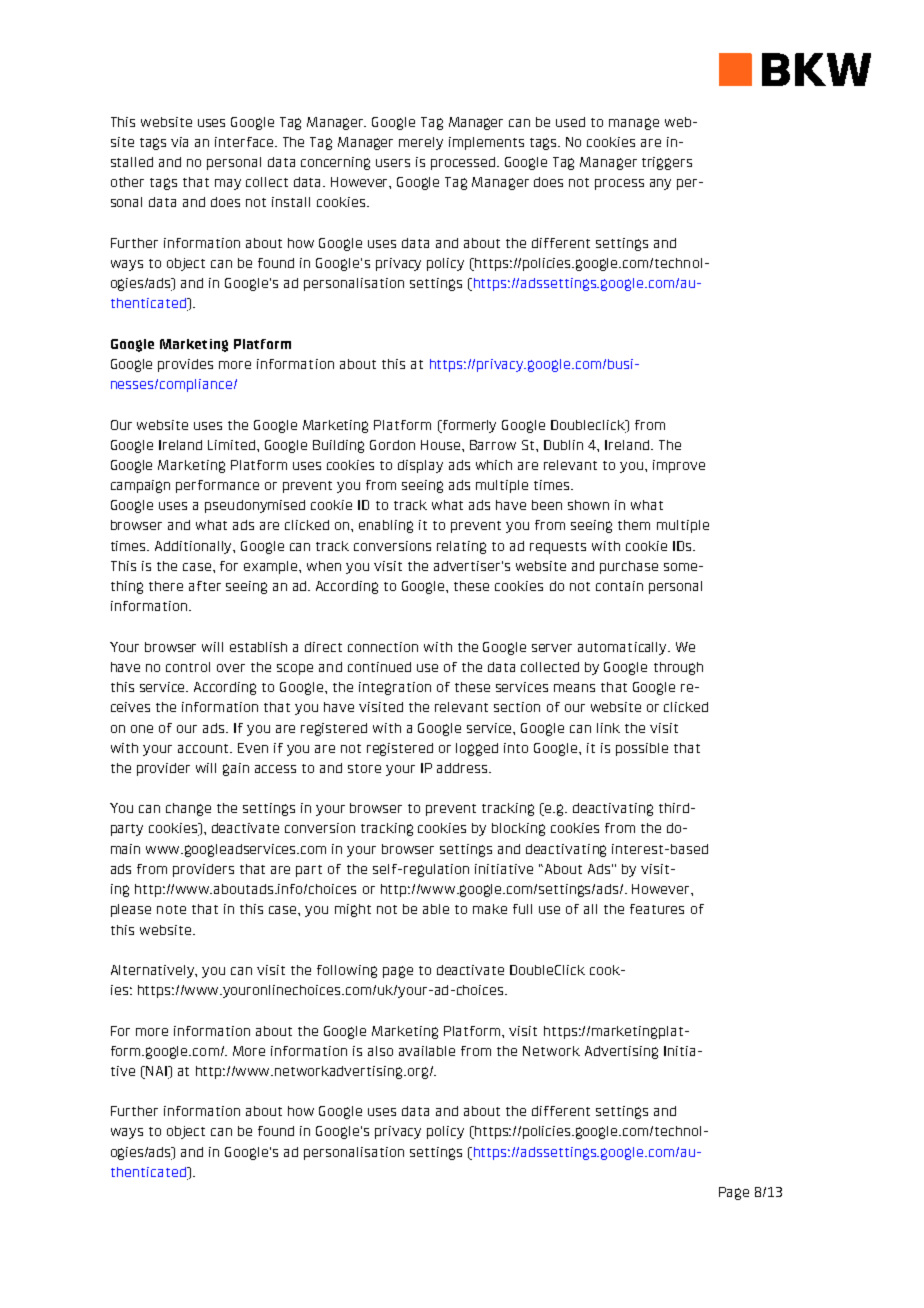 The width and height of the page is (924, 1308). I want to click on used, so click(570, 122).
